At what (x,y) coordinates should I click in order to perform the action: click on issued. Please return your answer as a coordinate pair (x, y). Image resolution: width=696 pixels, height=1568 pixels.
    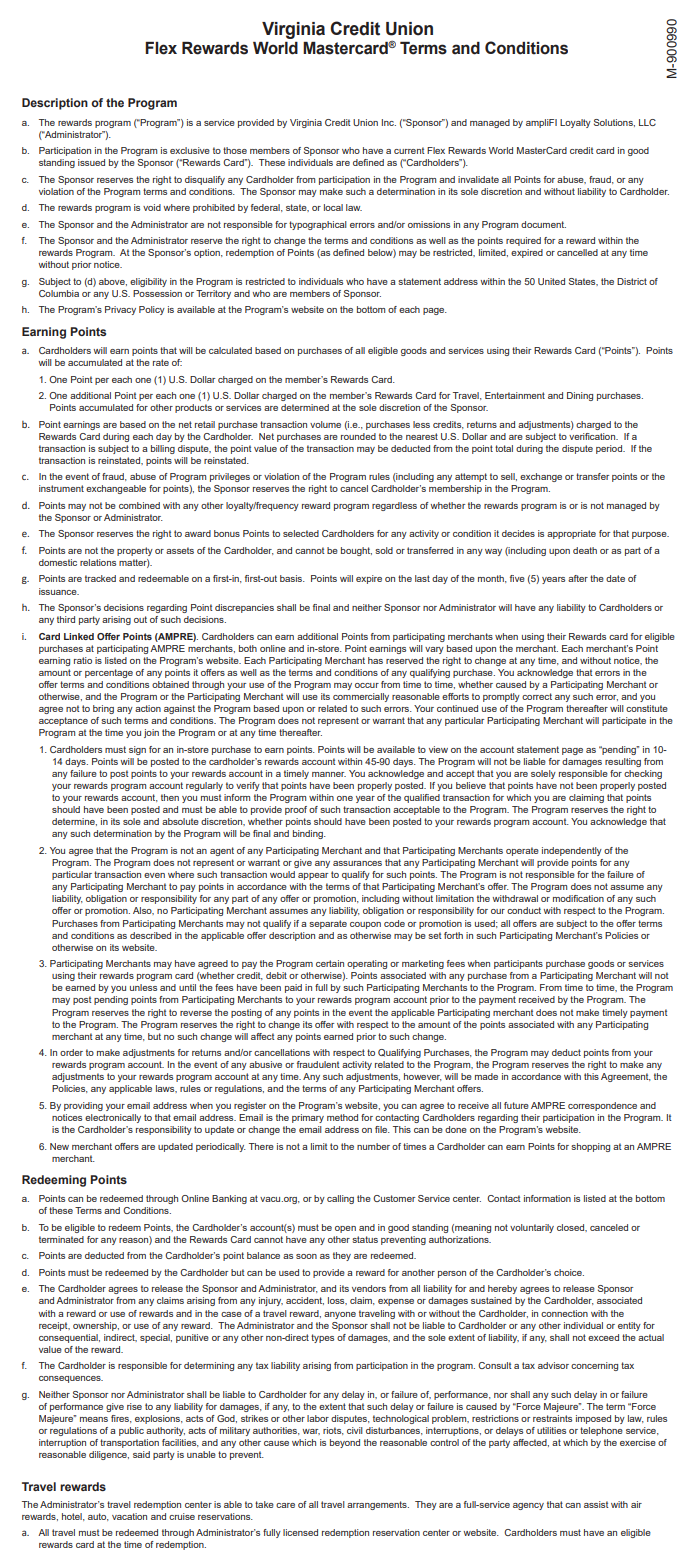
    Looking at the image, I should click on (91, 162).
